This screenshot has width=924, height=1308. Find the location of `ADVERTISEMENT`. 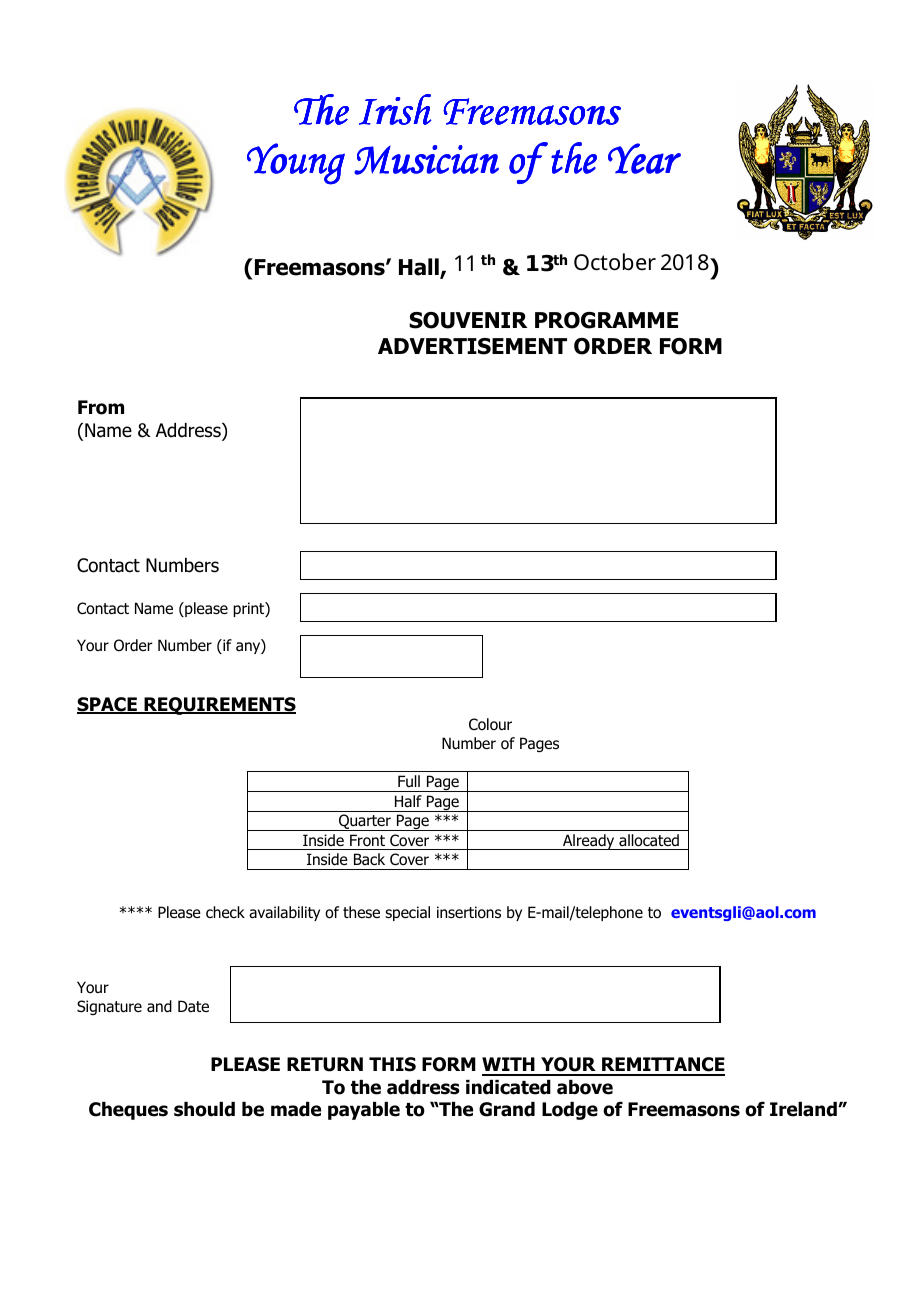

ADVERTISEMENT is located at coordinates (472, 346).
